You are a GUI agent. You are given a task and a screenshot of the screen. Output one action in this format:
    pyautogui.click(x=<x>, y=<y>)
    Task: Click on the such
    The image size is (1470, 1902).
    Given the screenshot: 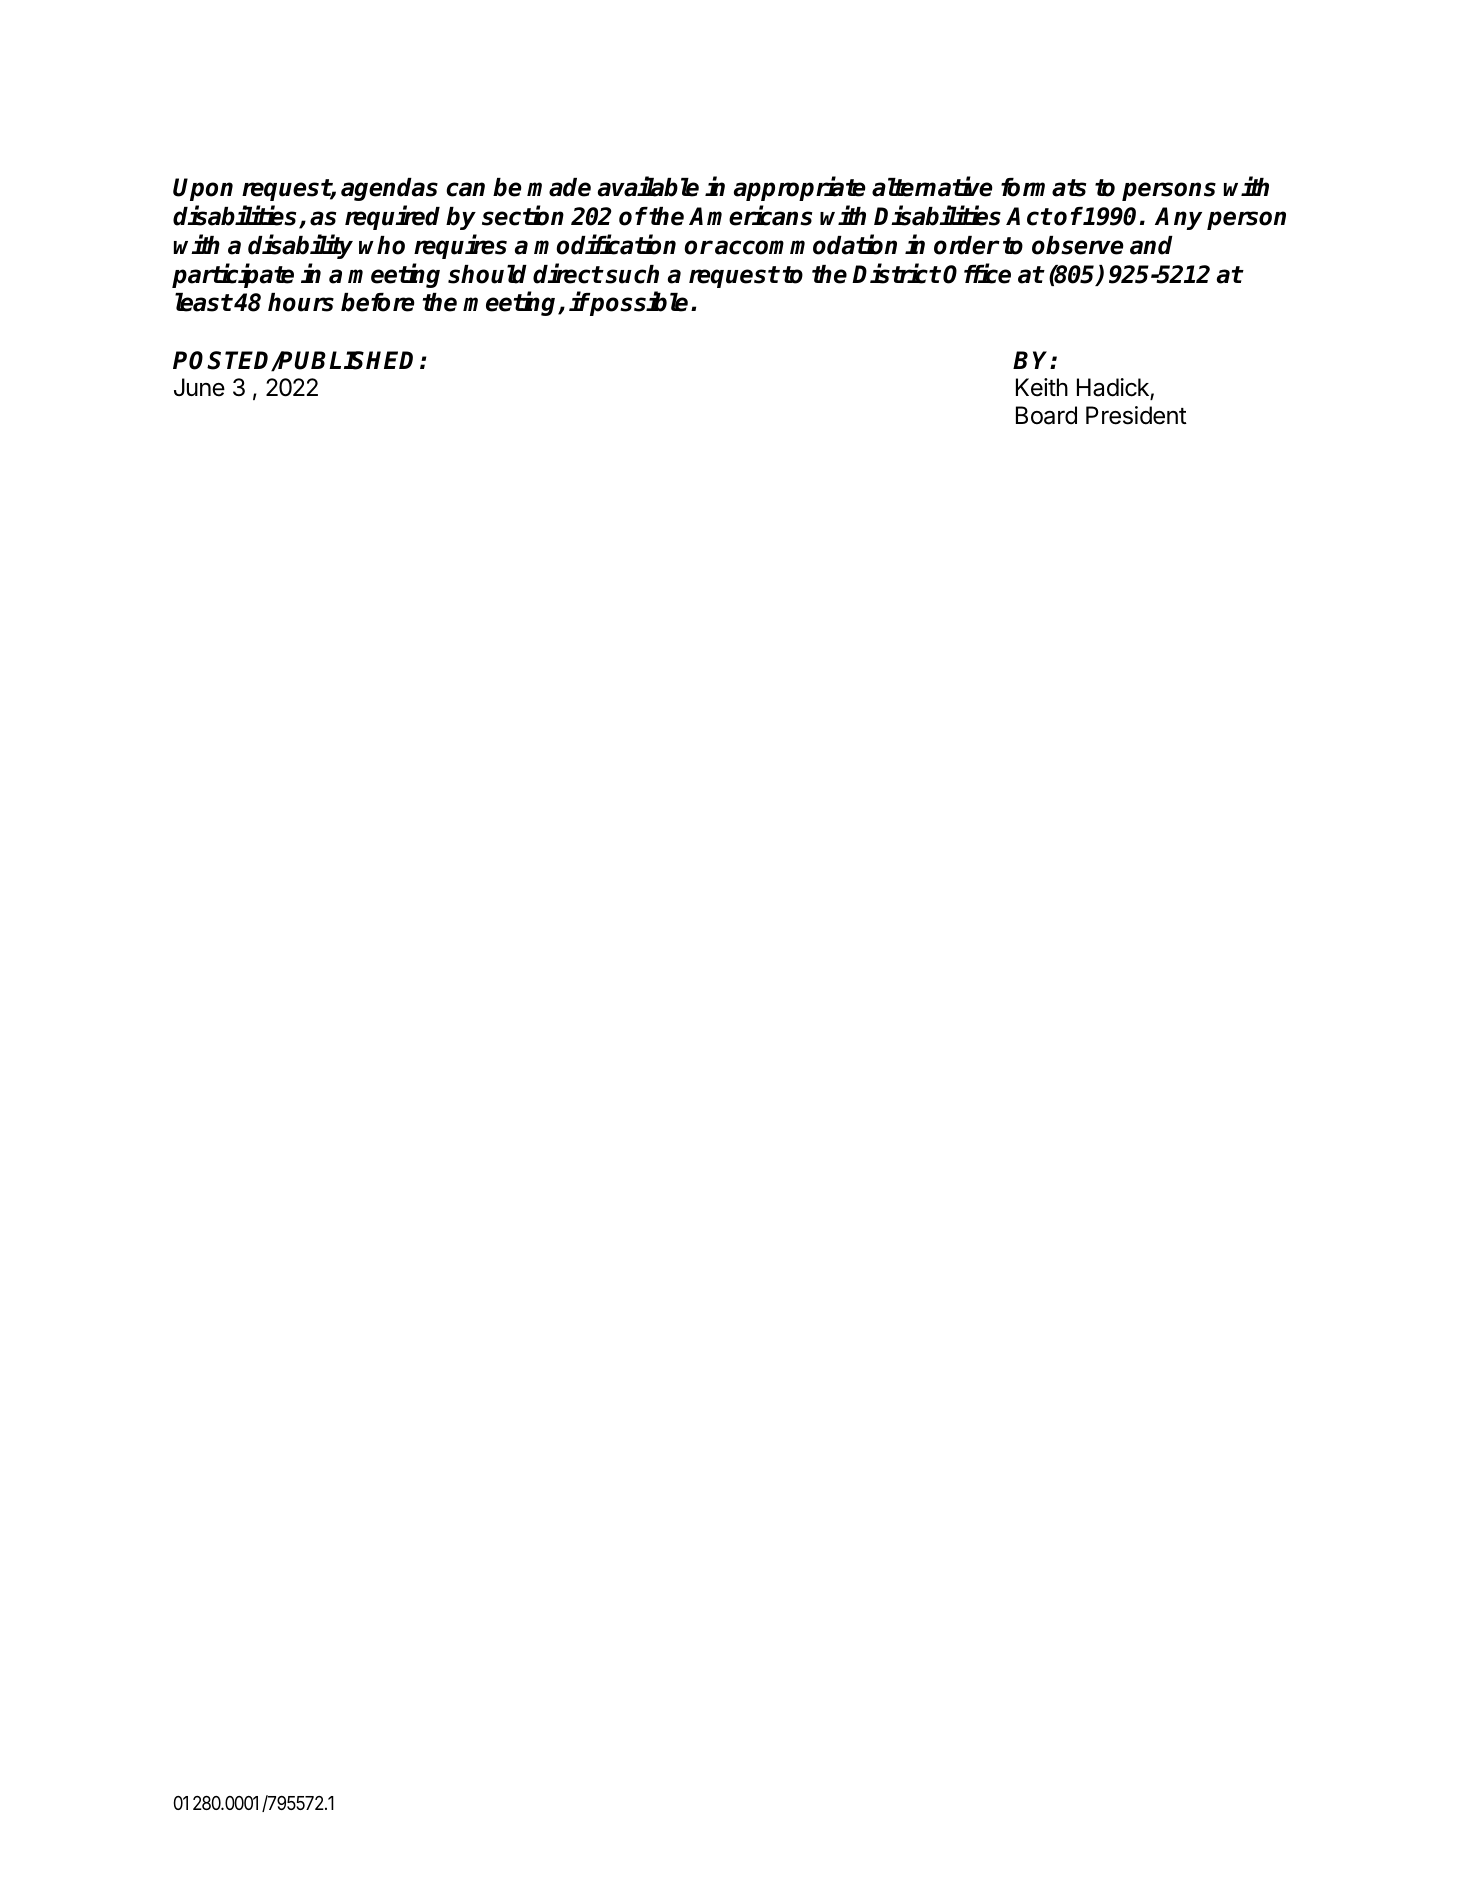 What is the action you would take?
    pyautogui.click(x=632, y=274)
